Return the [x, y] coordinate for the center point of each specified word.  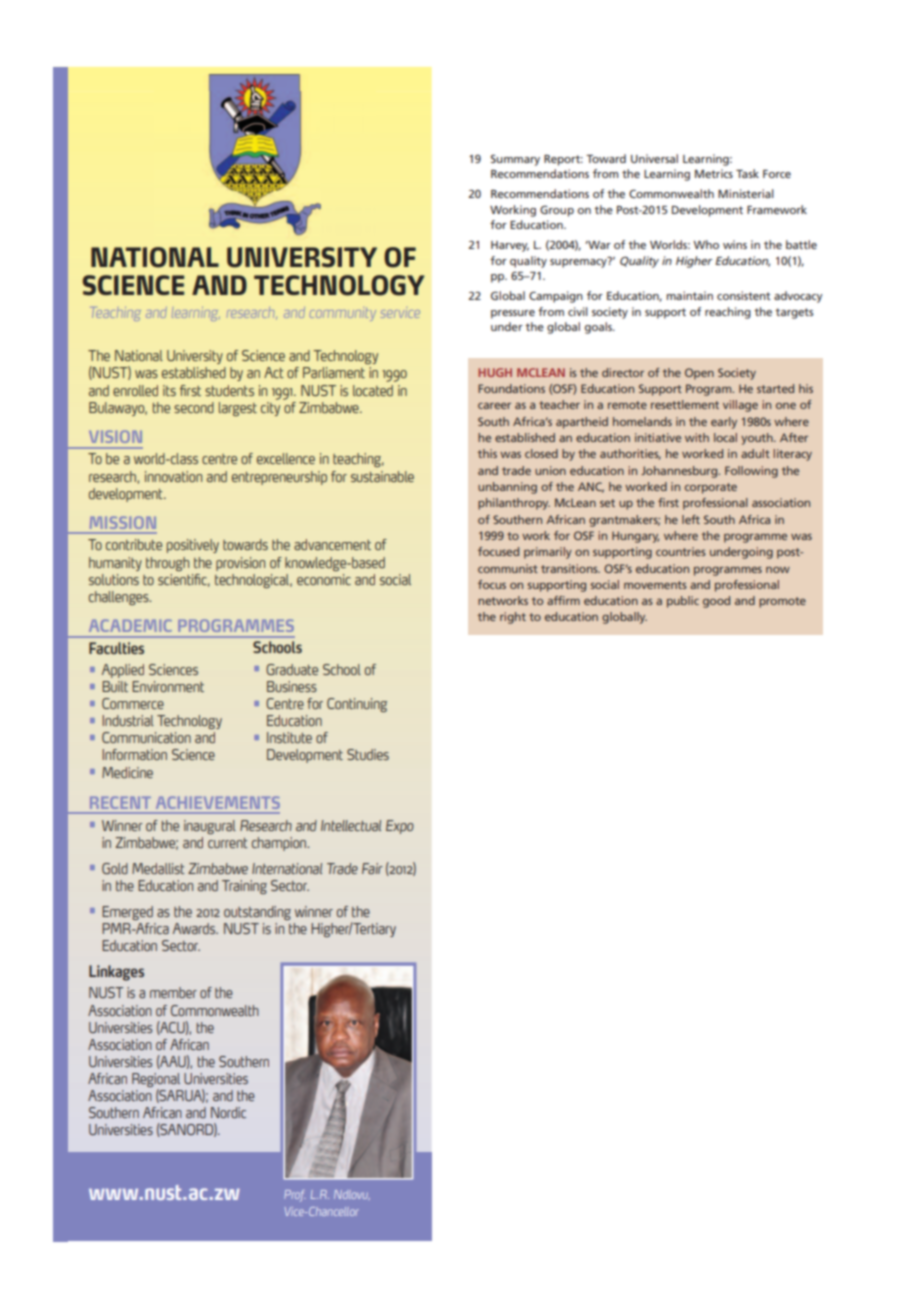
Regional [156, 1081]
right [513, 618]
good [716, 602]
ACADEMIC [130, 625]
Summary [515, 160]
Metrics [714, 173]
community [343, 314]
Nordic [228, 1112]
